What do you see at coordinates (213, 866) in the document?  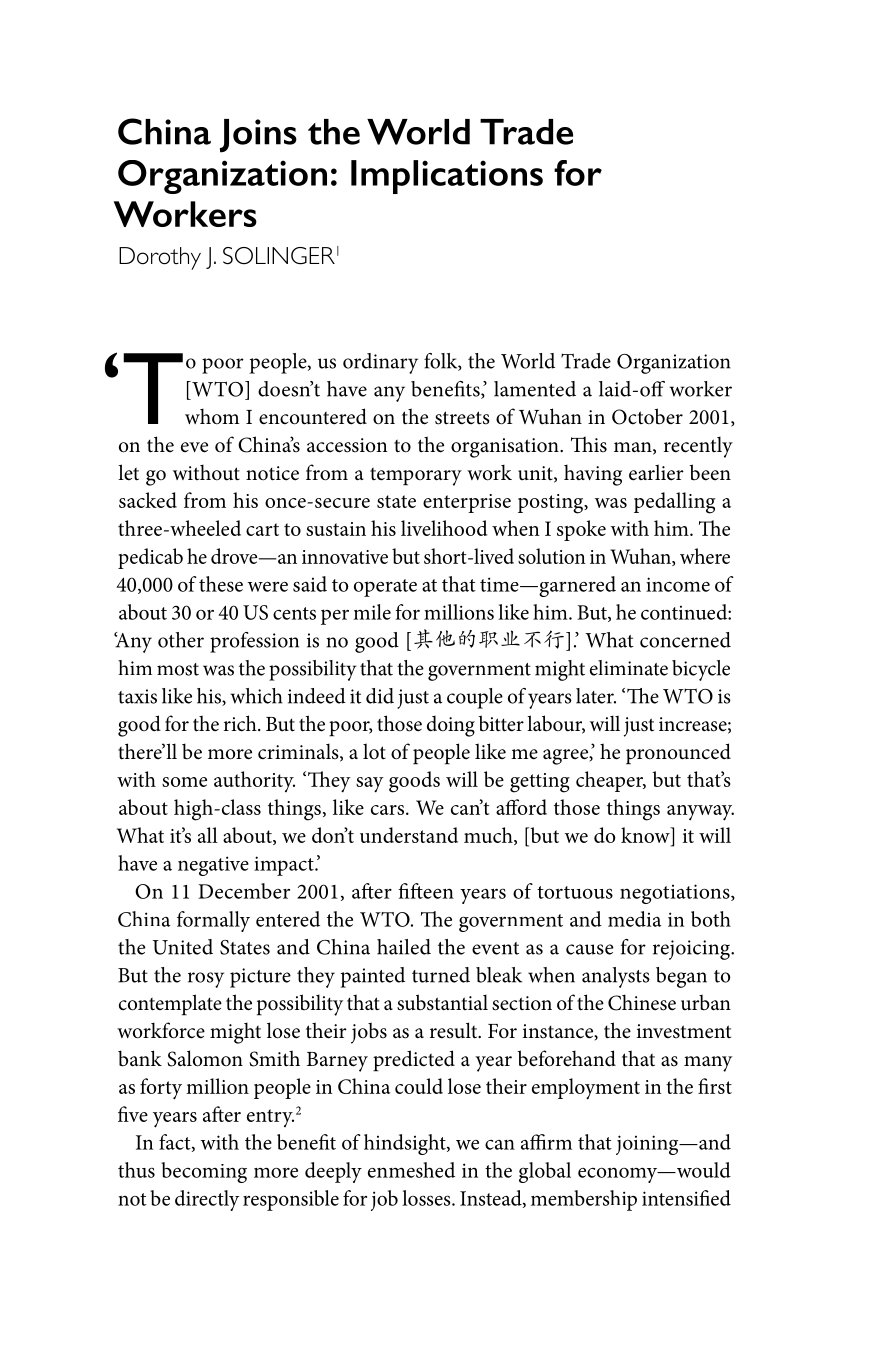 I see `negative` at bounding box center [213, 866].
